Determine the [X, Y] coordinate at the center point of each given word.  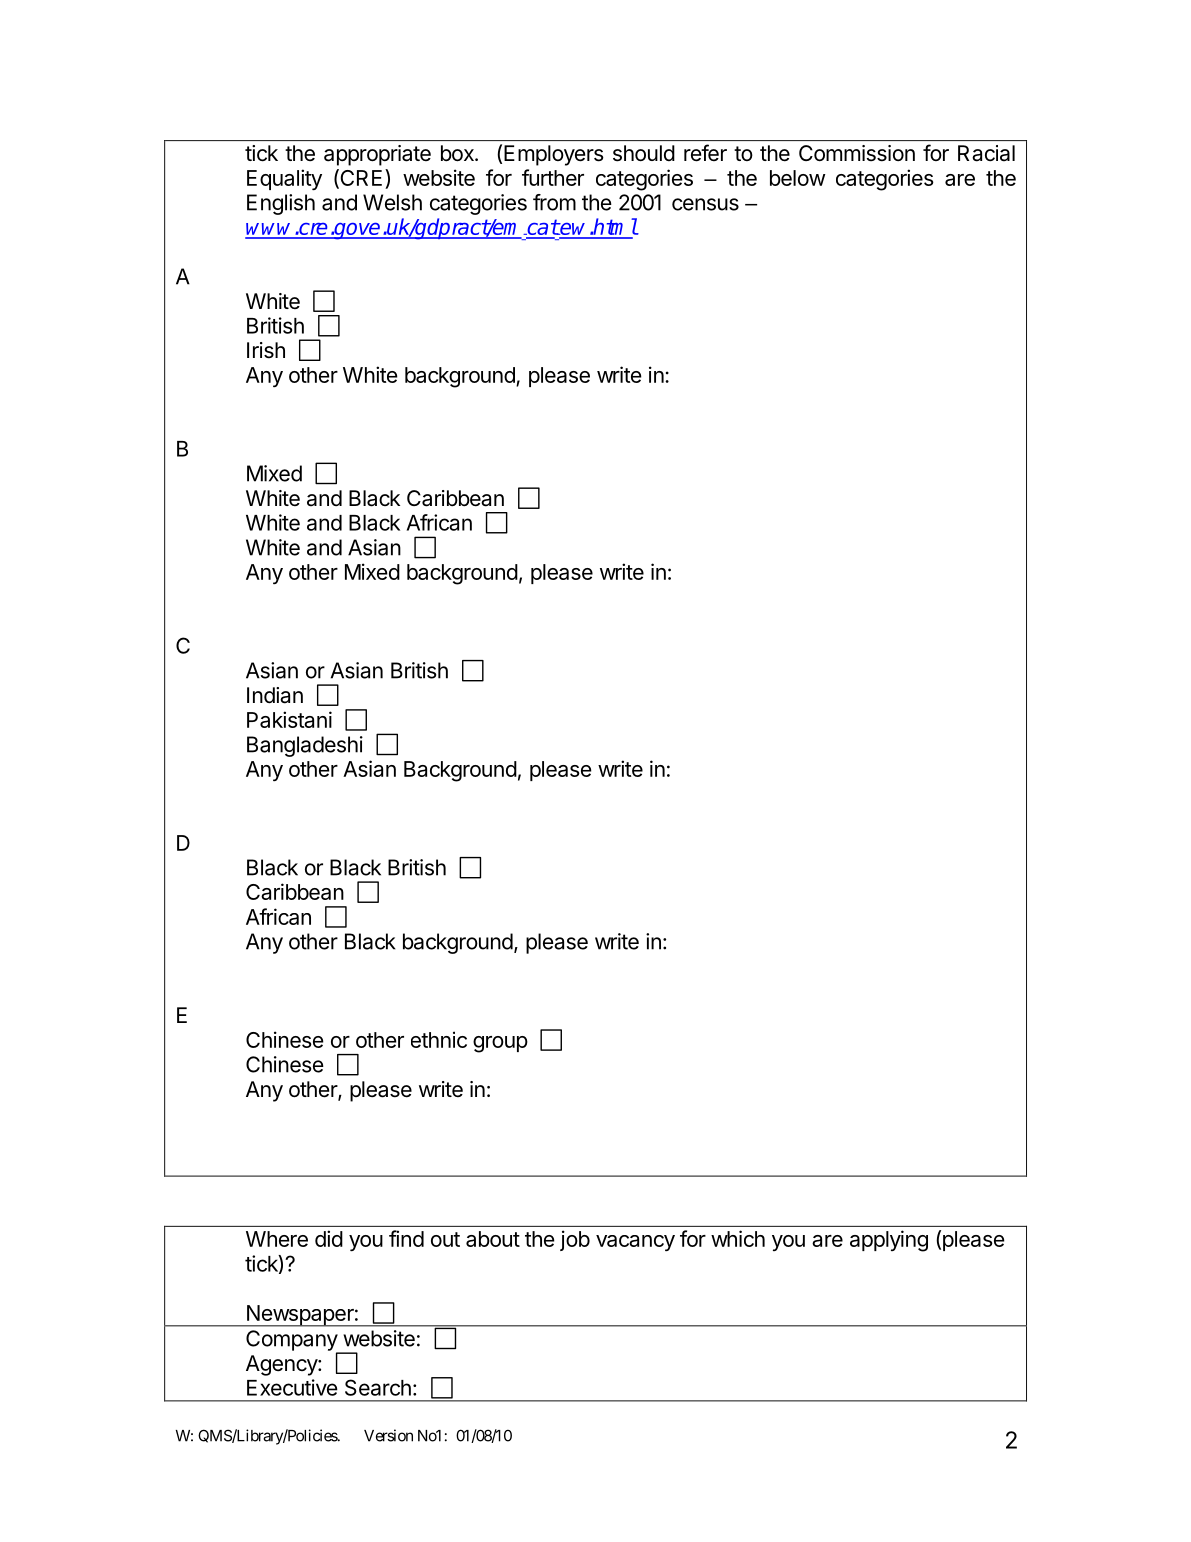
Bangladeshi [305, 746]
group [500, 1044]
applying [889, 1241]
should [644, 153]
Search [378, 1387]
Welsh [392, 202]
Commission [857, 153]
